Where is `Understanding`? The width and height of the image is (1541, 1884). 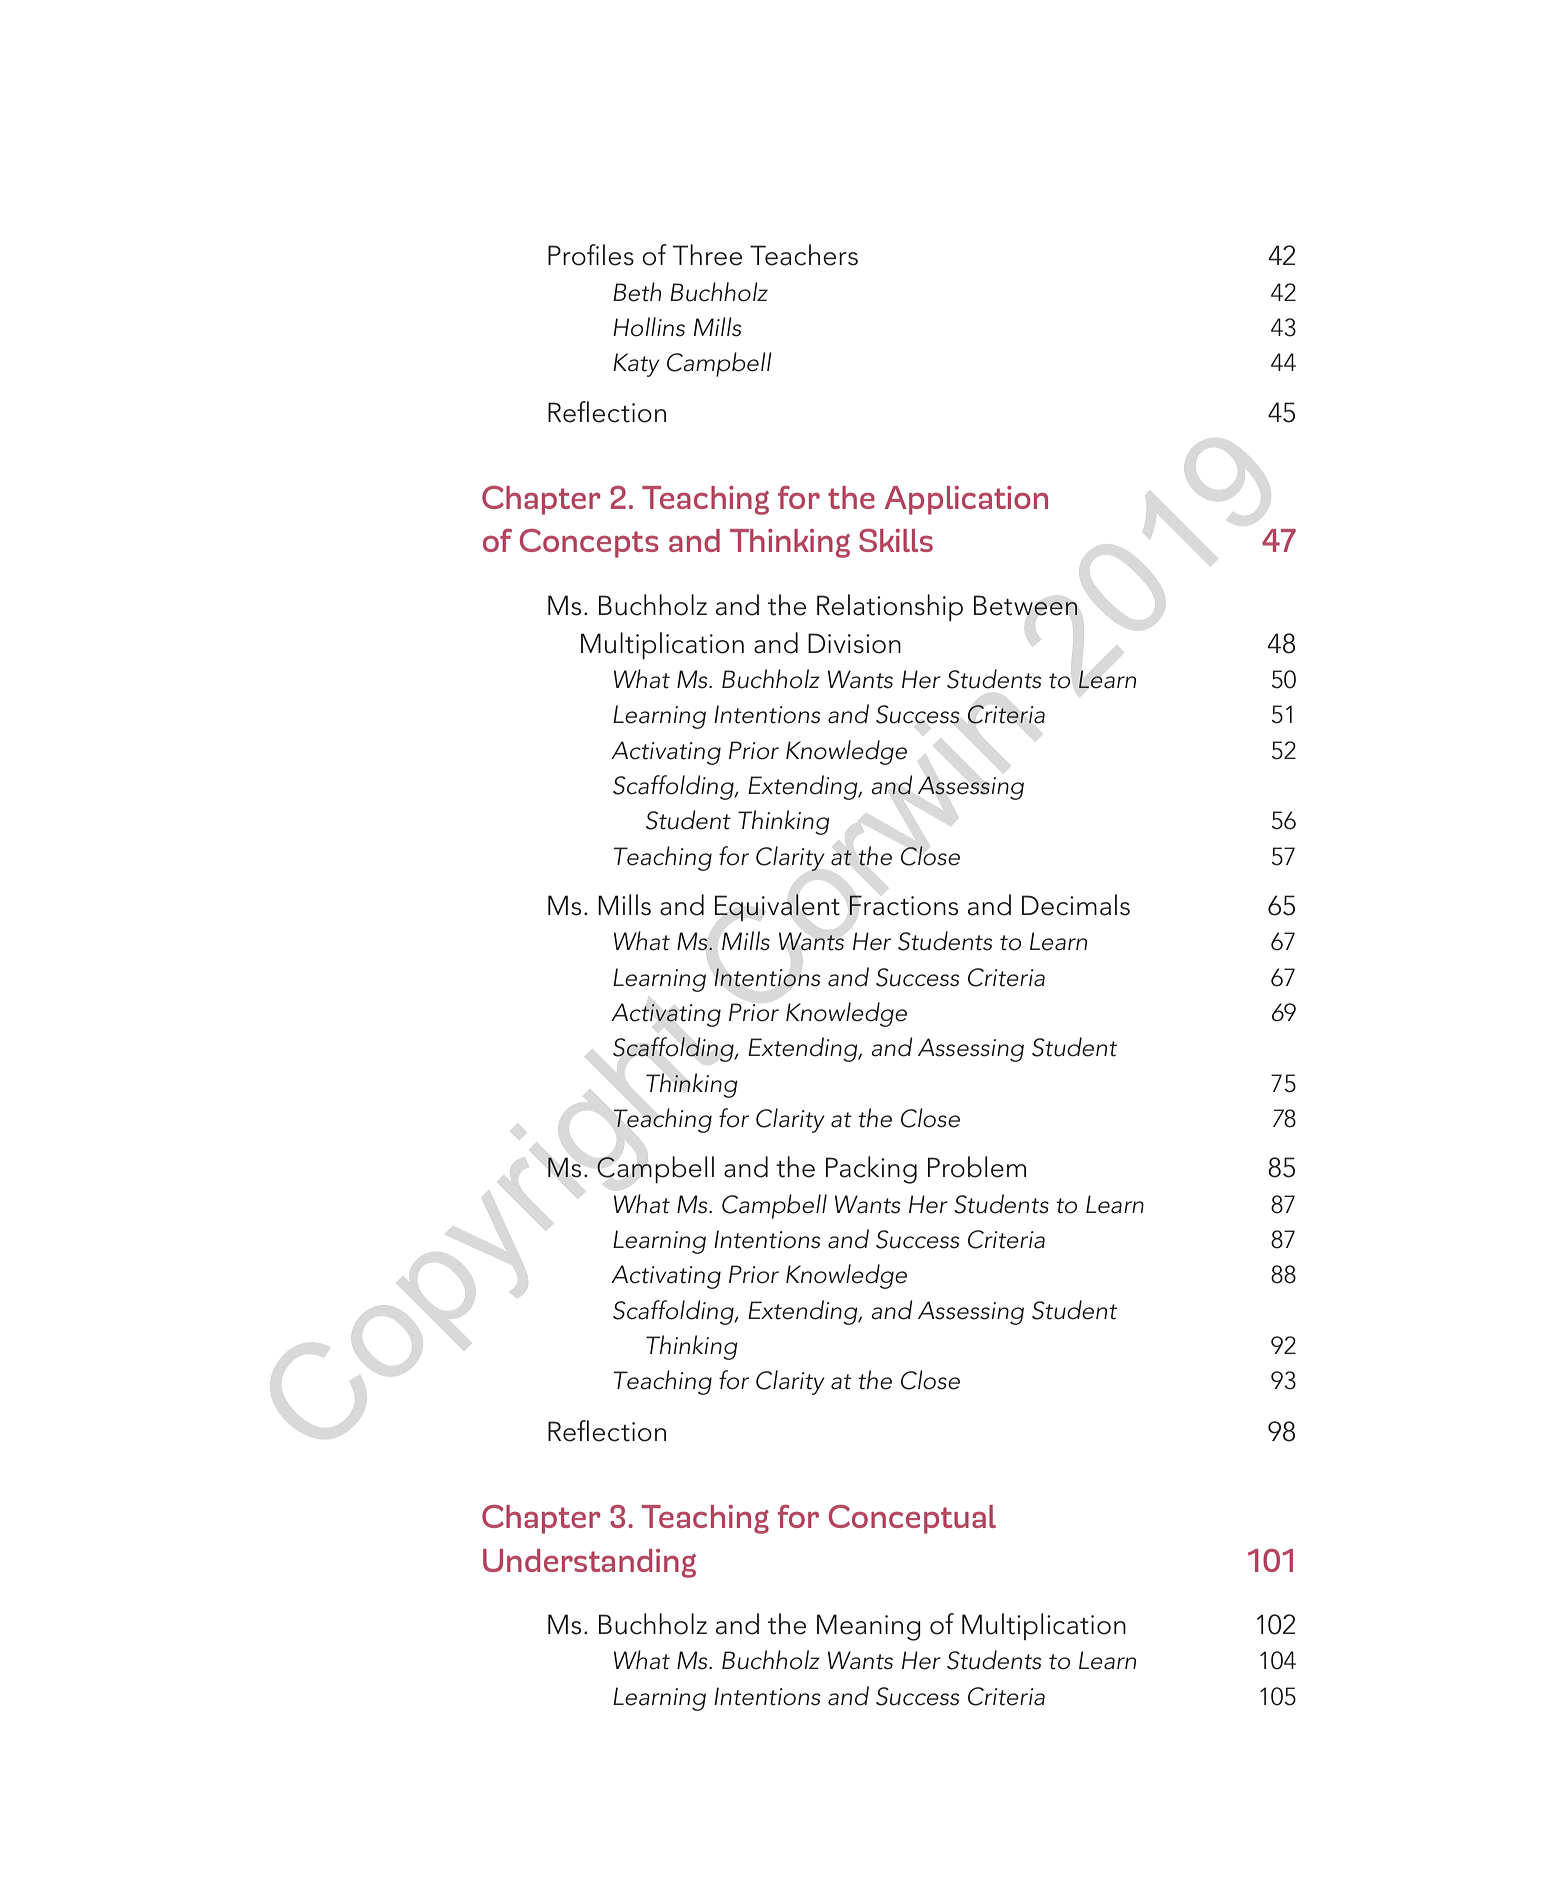 Understanding is located at coordinates (589, 1563).
